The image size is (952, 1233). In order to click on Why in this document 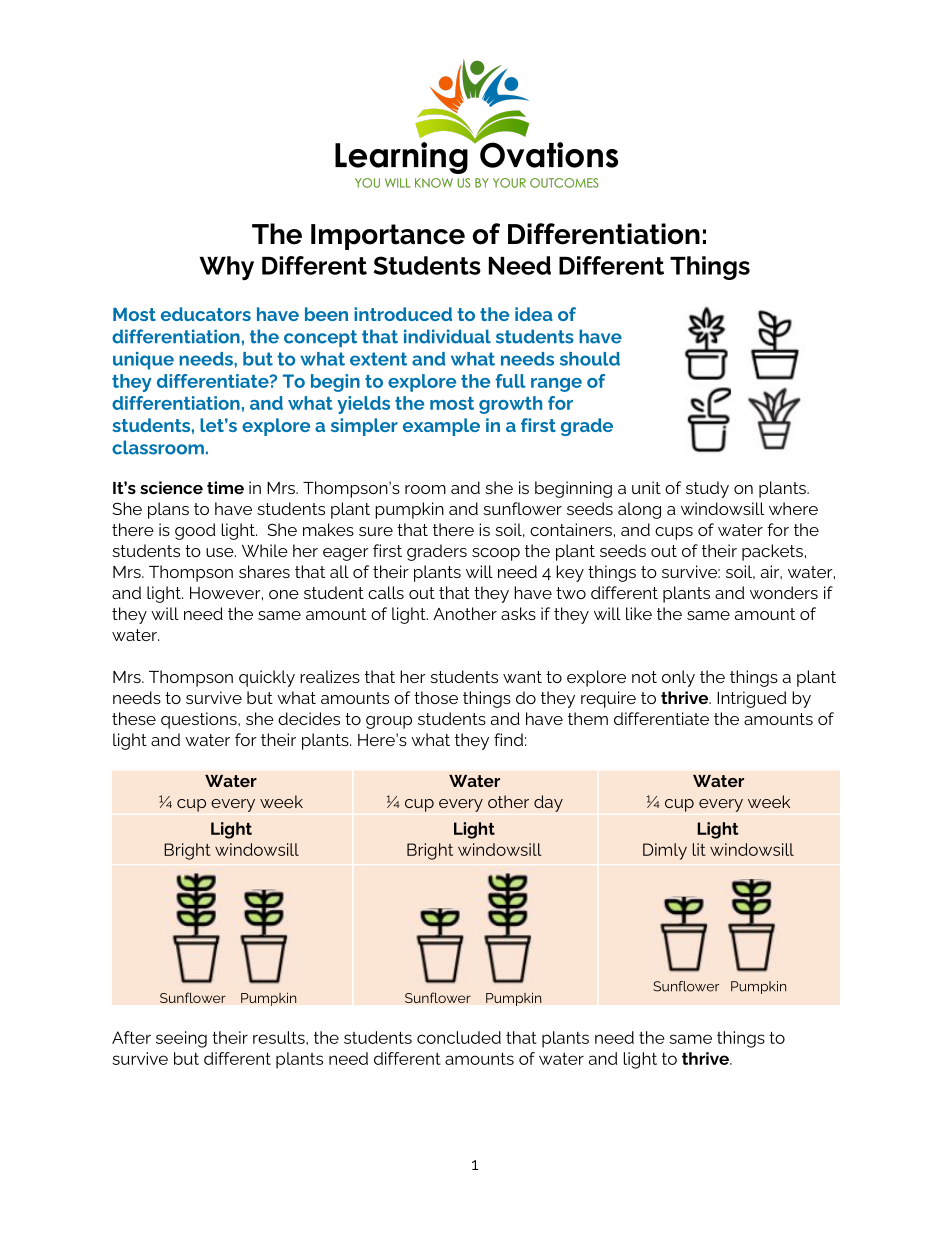, I will do `click(226, 268)`.
